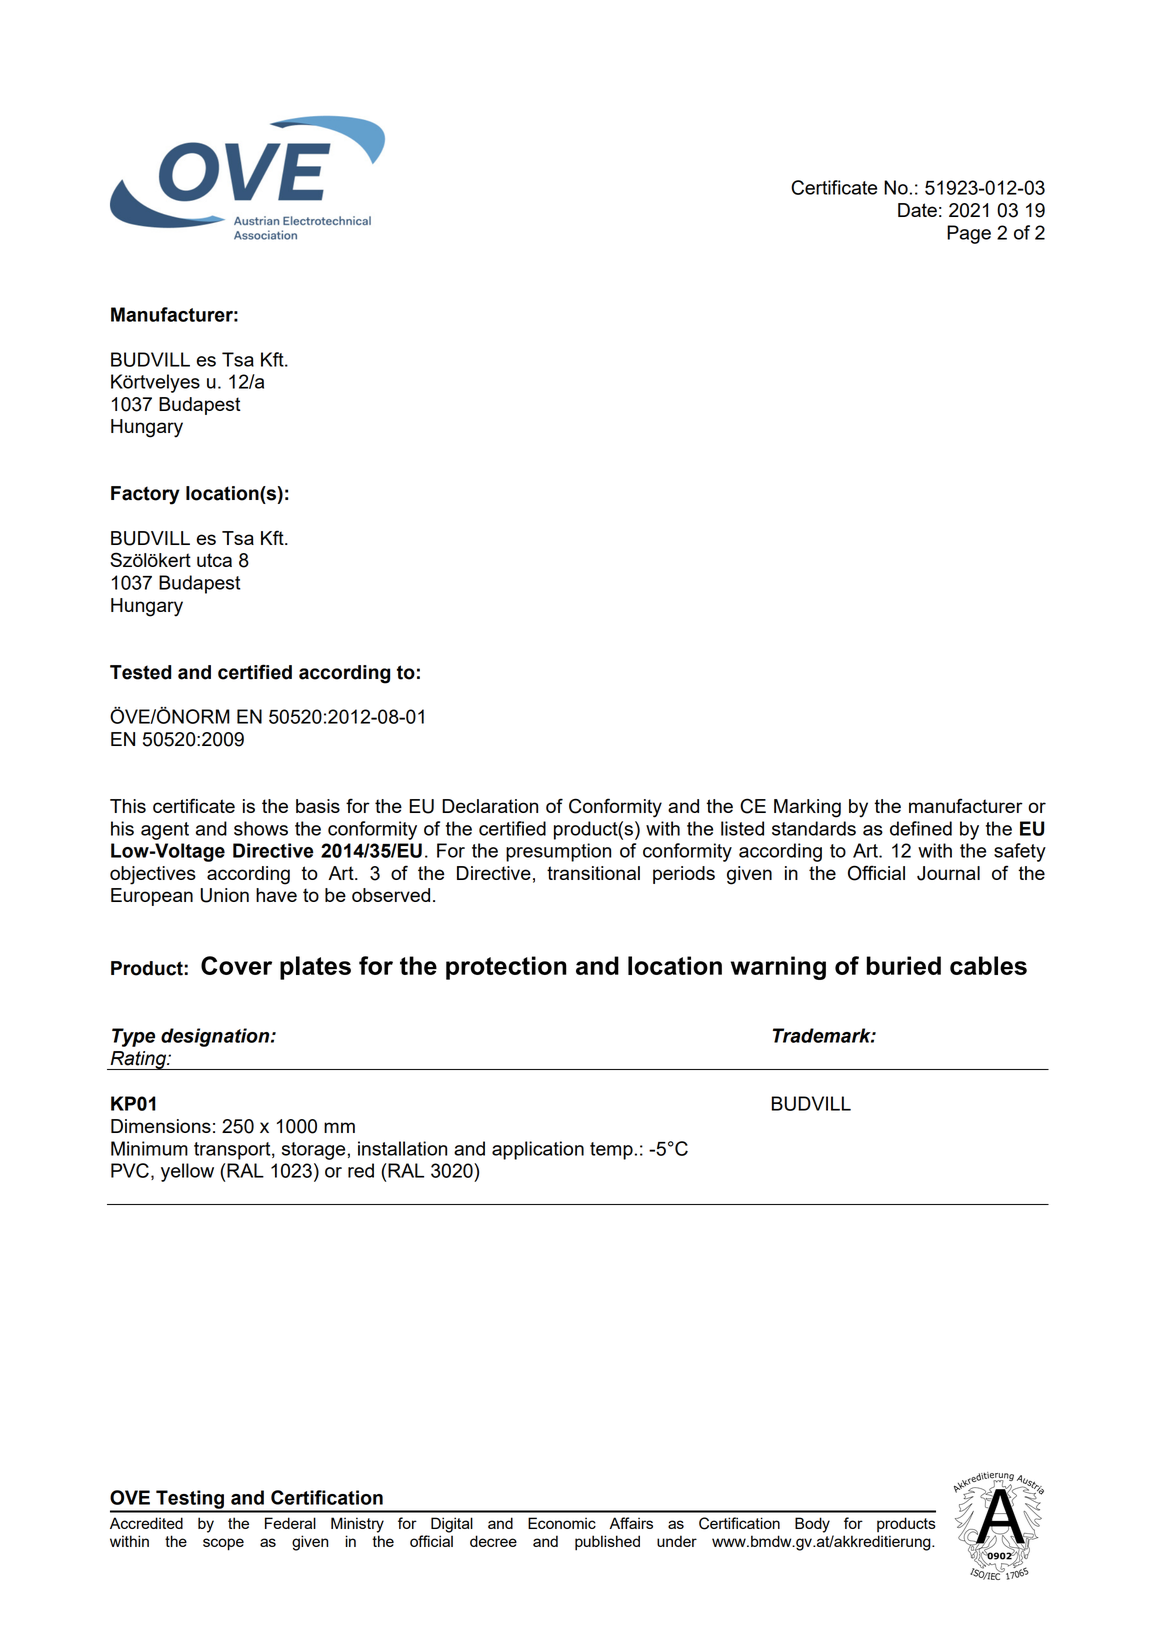 The image size is (1156, 1635). I want to click on Tested, so click(140, 672).
